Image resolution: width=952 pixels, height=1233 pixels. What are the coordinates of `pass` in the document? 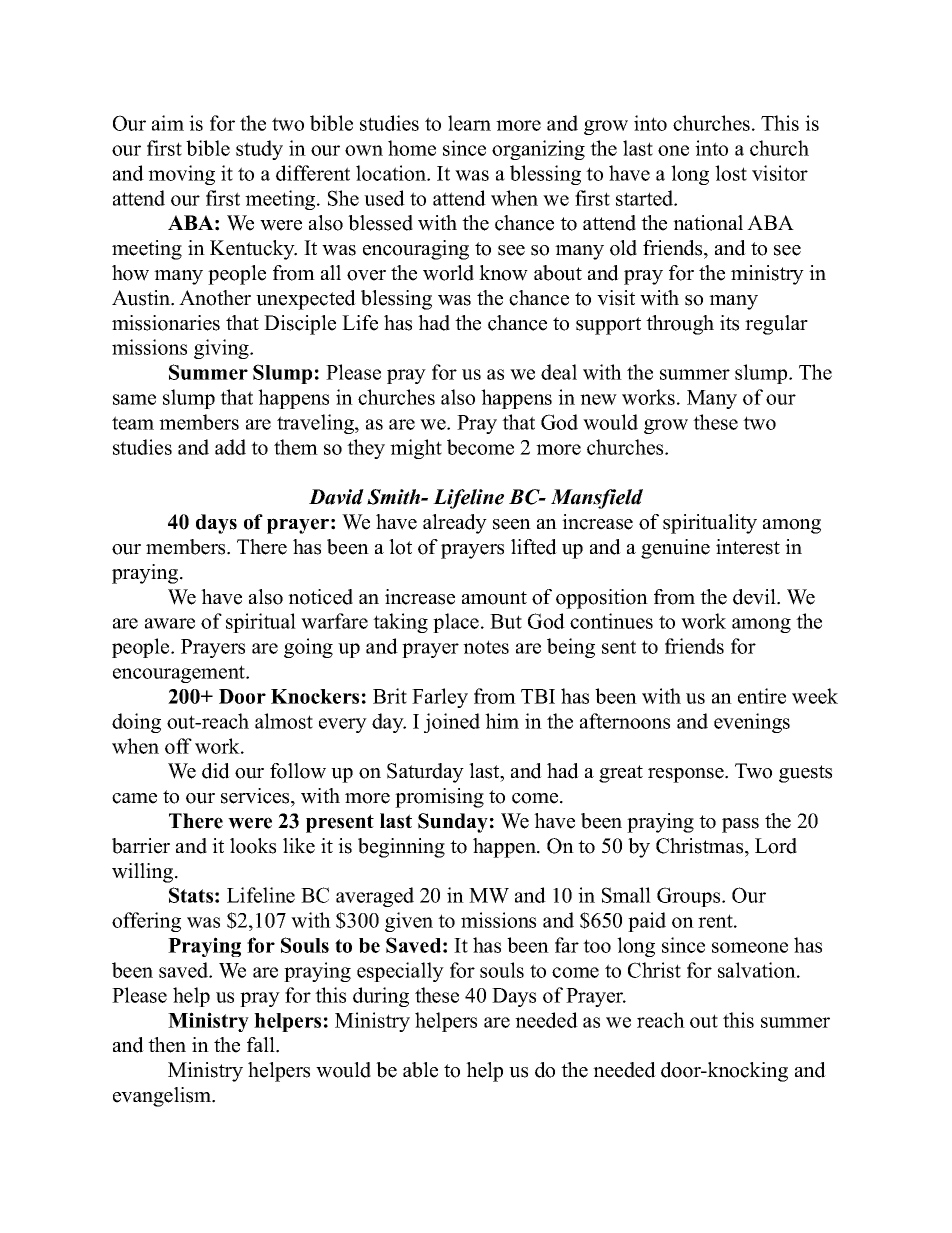 It's located at (740, 825).
